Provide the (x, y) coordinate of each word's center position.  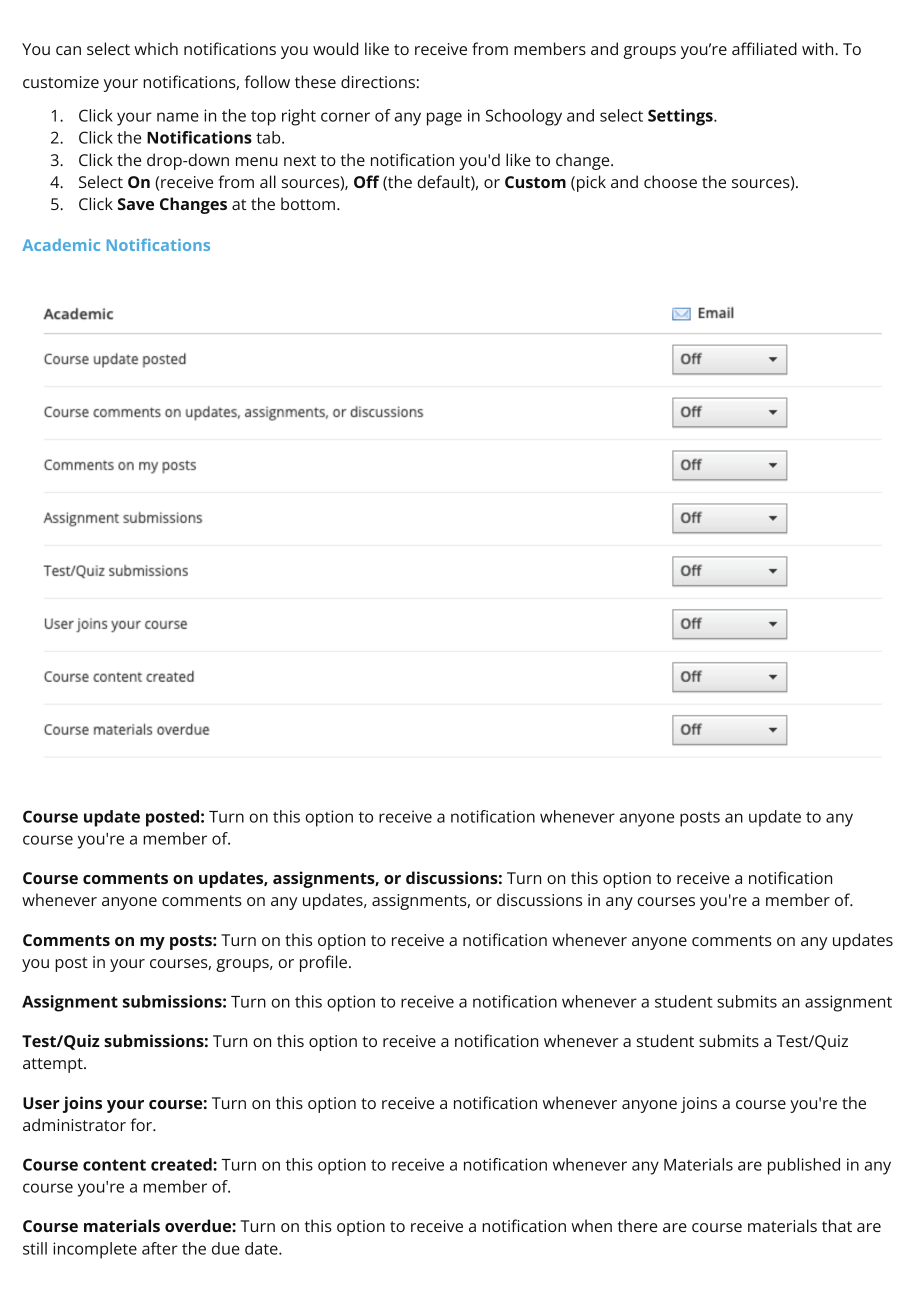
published (804, 1166)
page (444, 119)
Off (366, 181)
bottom (308, 203)
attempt (54, 1065)
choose (670, 181)
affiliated (764, 48)
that (837, 1225)
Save (136, 204)
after (160, 1248)
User (41, 1103)
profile (323, 963)
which (156, 48)
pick (591, 183)
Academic (61, 245)
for (142, 1124)
